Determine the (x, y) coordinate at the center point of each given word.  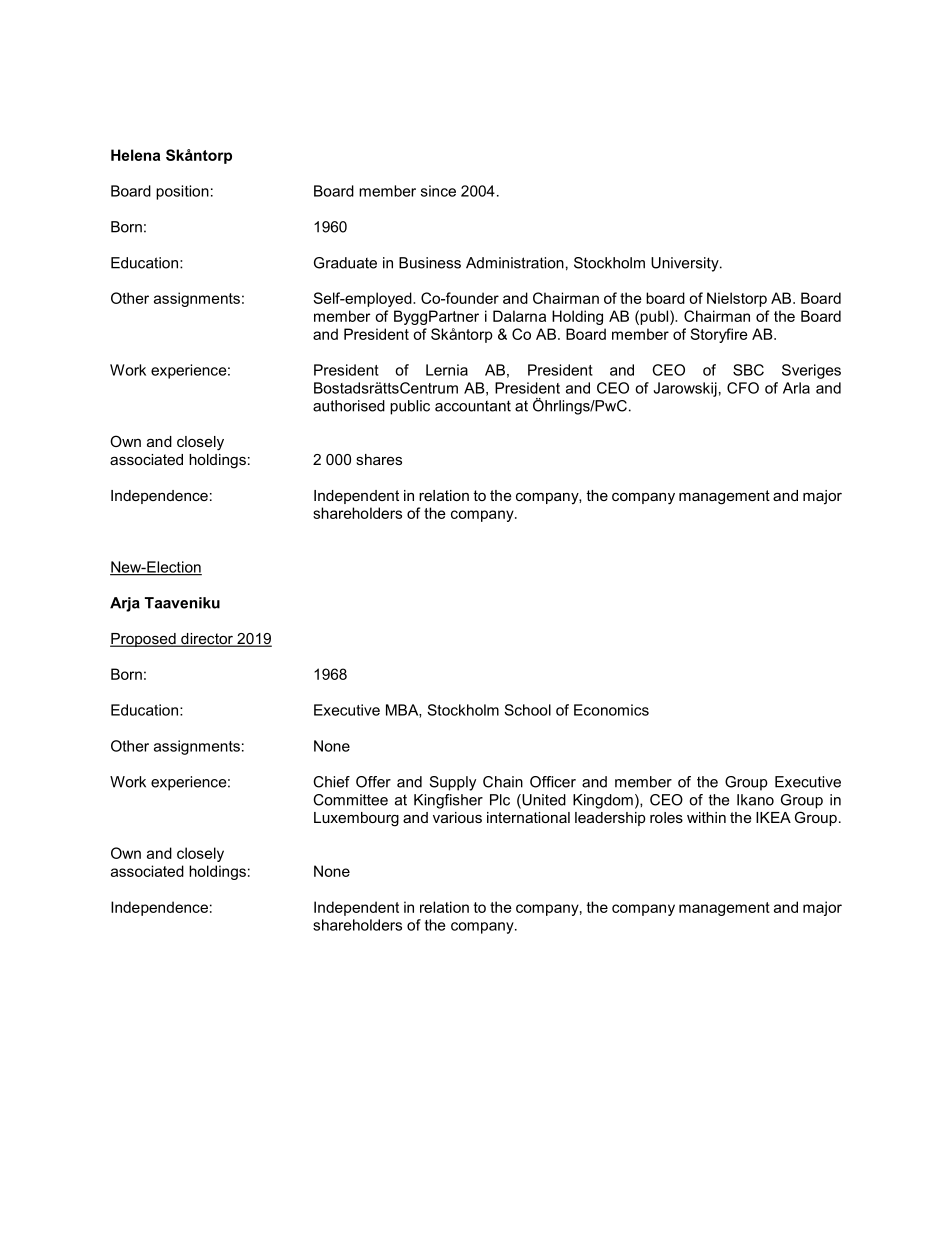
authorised (349, 406)
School (527, 710)
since (438, 191)
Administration (515, 263)
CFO (743, 388)
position (182, 192)
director (207, 640)
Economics (611, 710)
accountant (473, 406)
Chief (331, 782)
